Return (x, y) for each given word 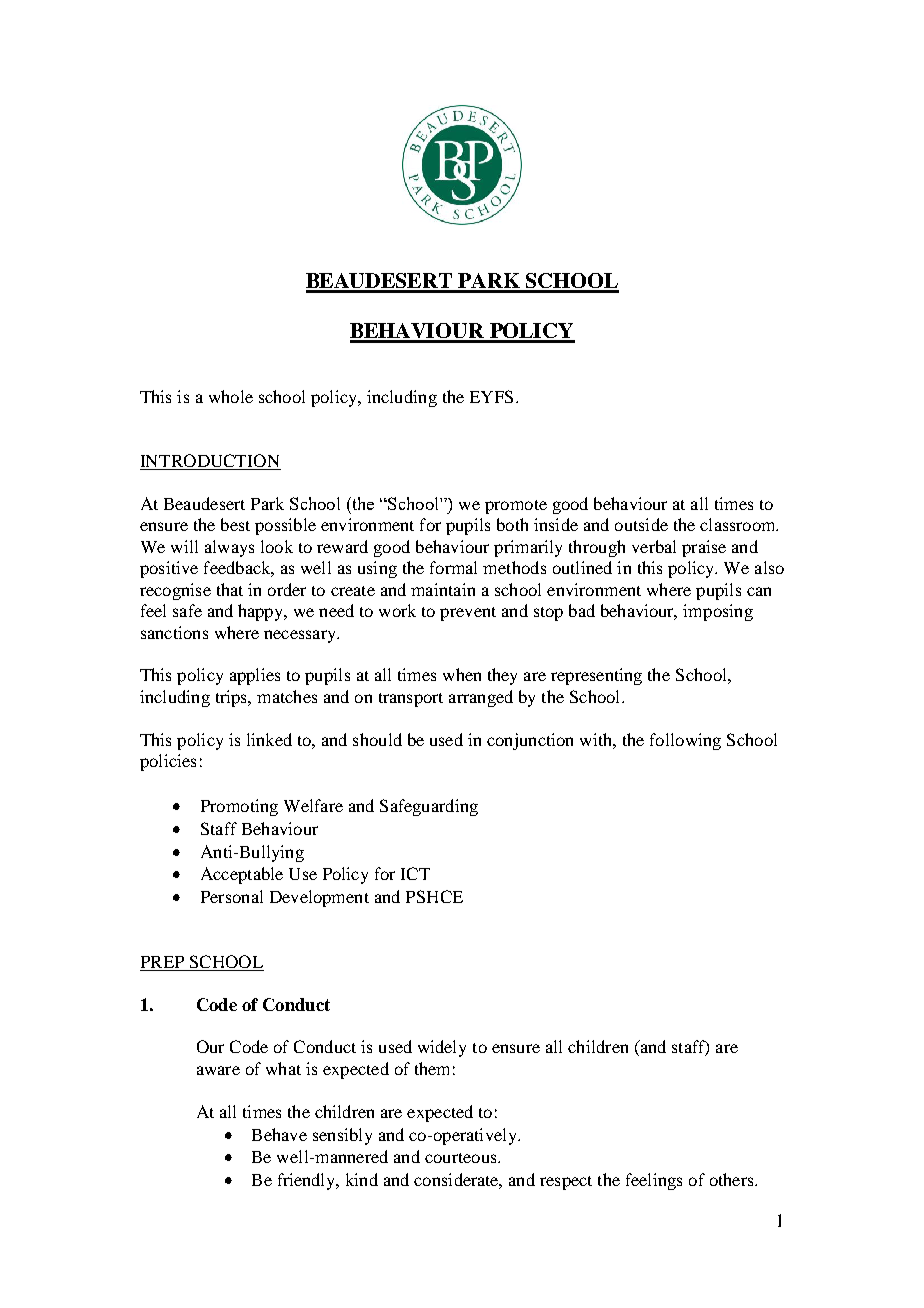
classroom (739, 524)
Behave (279, 1134)
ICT (415, 873)
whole (231, 396)
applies (255, 676)
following (685, 741)
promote (516, 507)
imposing (718, 612)
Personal (232, 896)
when (462, 674)
